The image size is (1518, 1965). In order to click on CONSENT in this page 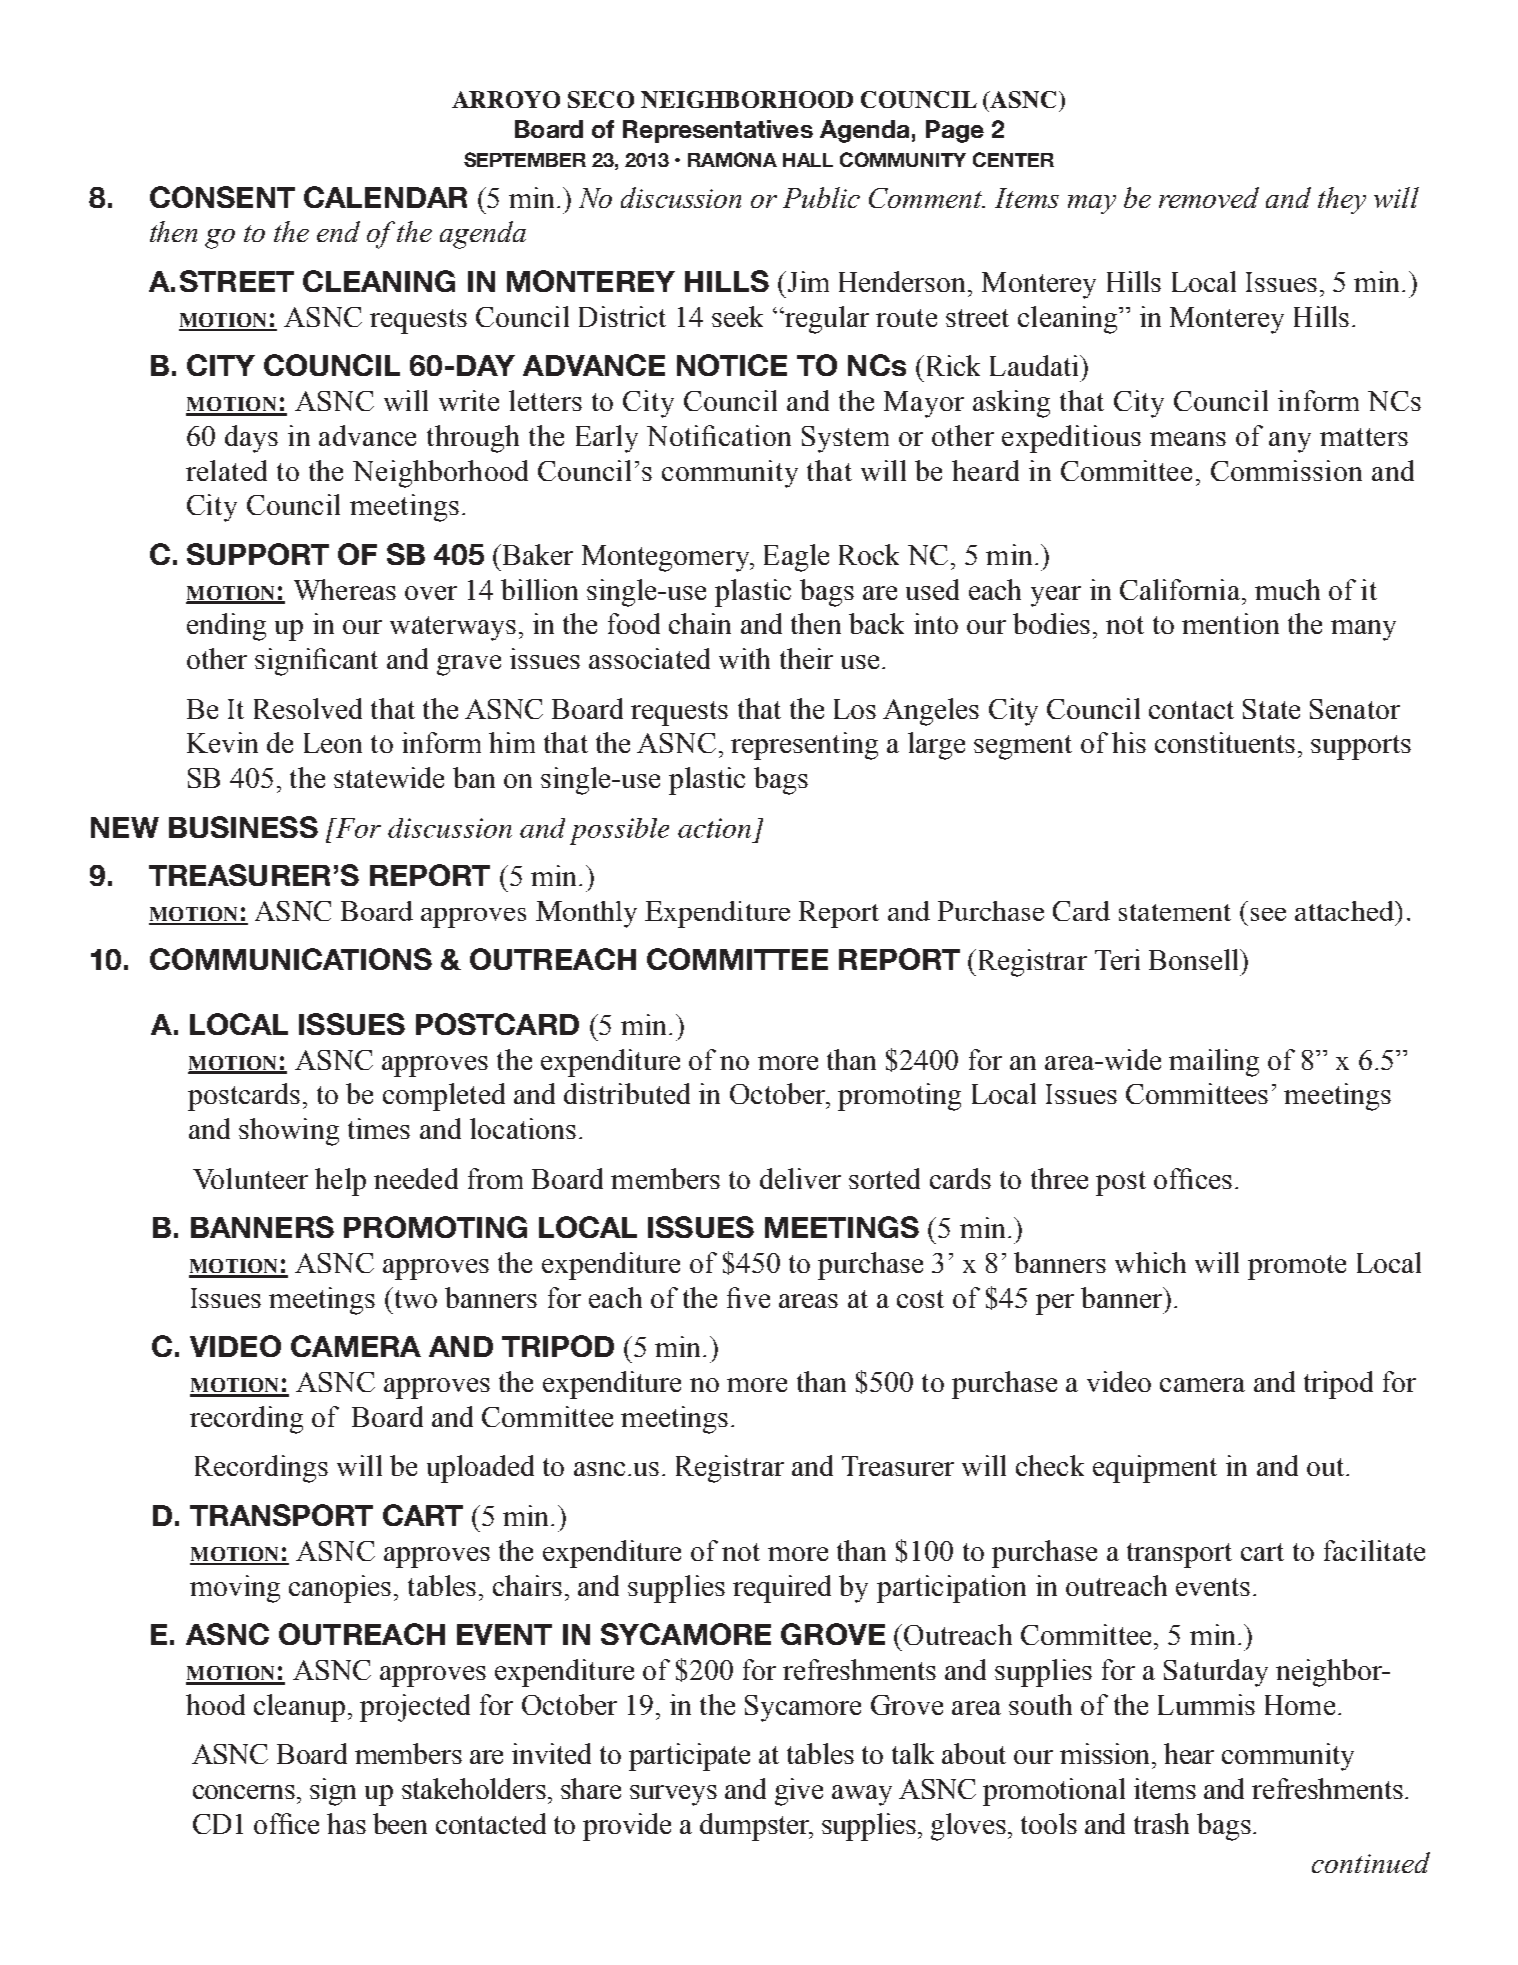, I will do `click(222, 197)`.
